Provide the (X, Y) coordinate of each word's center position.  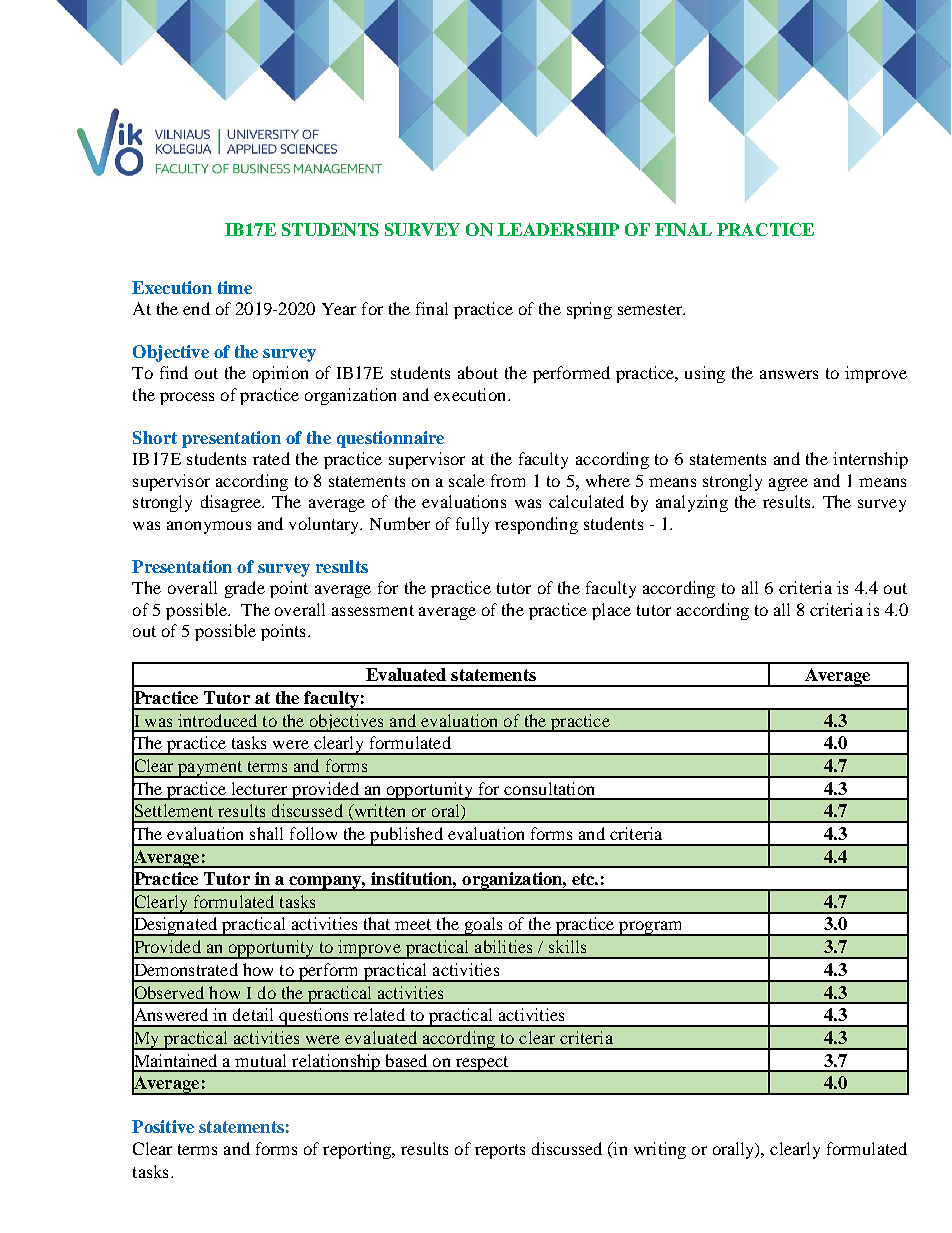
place (611, 611)
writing (660, 1150)
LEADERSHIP (558, 229)
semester (651, 309)
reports (500, 1151)
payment (210, 769)
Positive (163, 1126)
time (235, 287)
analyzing (692, 503)
